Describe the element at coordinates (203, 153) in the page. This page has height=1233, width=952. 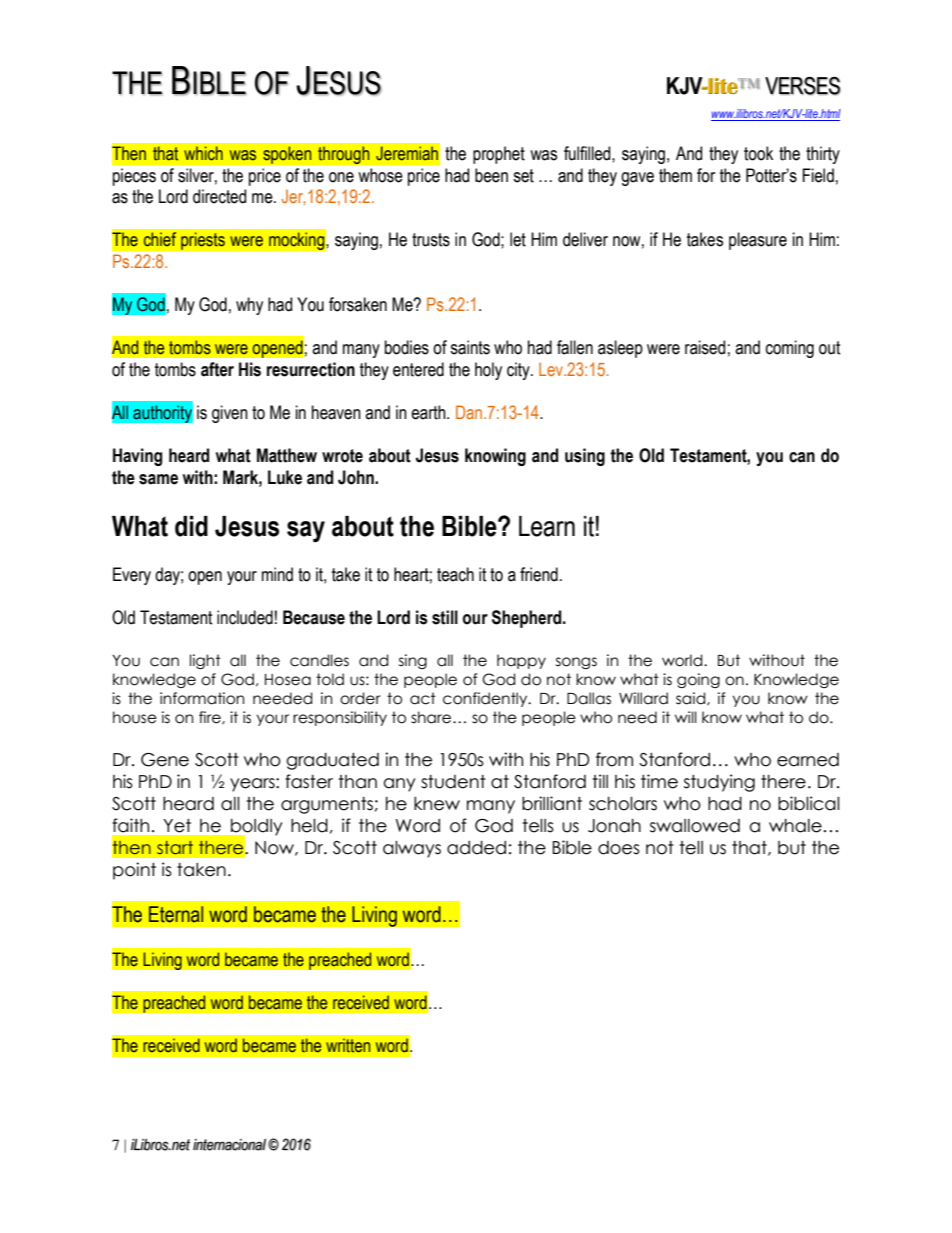
I see `which` at that location.
